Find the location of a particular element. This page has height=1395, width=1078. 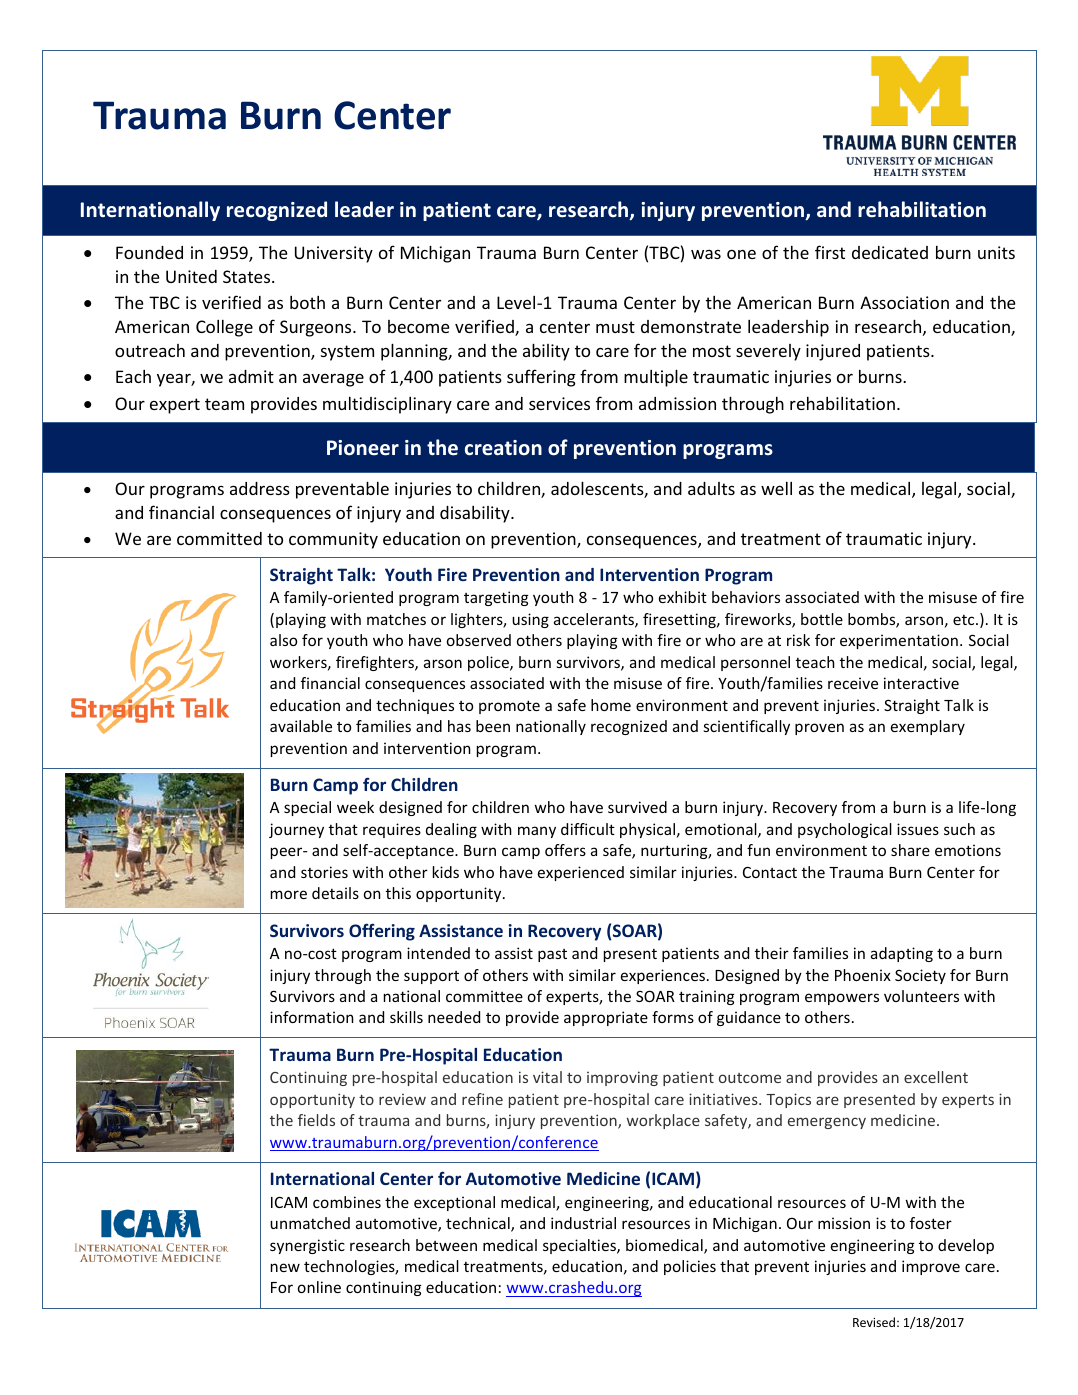

difficult is located at coordinates (588, 829).
